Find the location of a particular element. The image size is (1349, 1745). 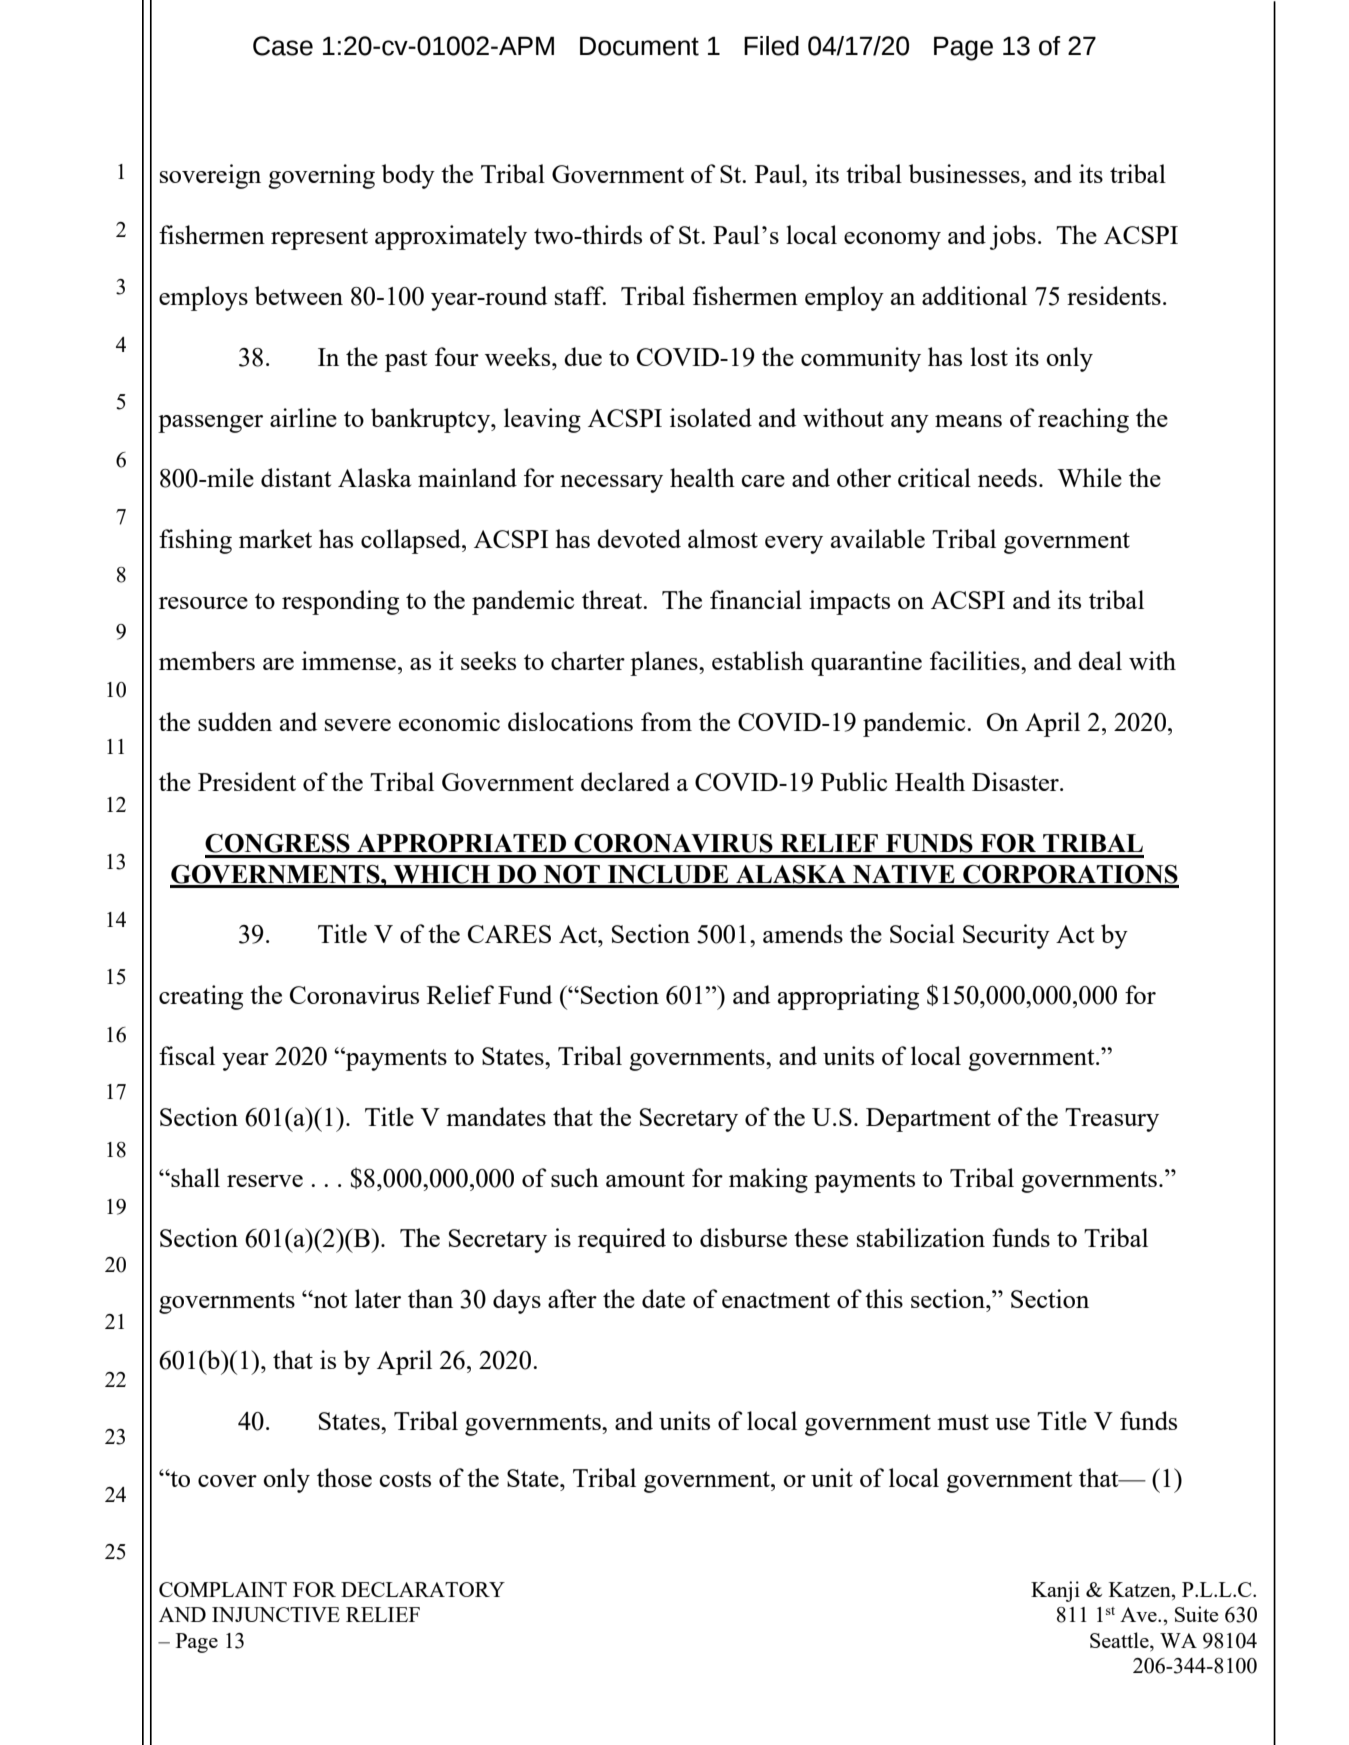

declared is located at coordinates (625, 781).
